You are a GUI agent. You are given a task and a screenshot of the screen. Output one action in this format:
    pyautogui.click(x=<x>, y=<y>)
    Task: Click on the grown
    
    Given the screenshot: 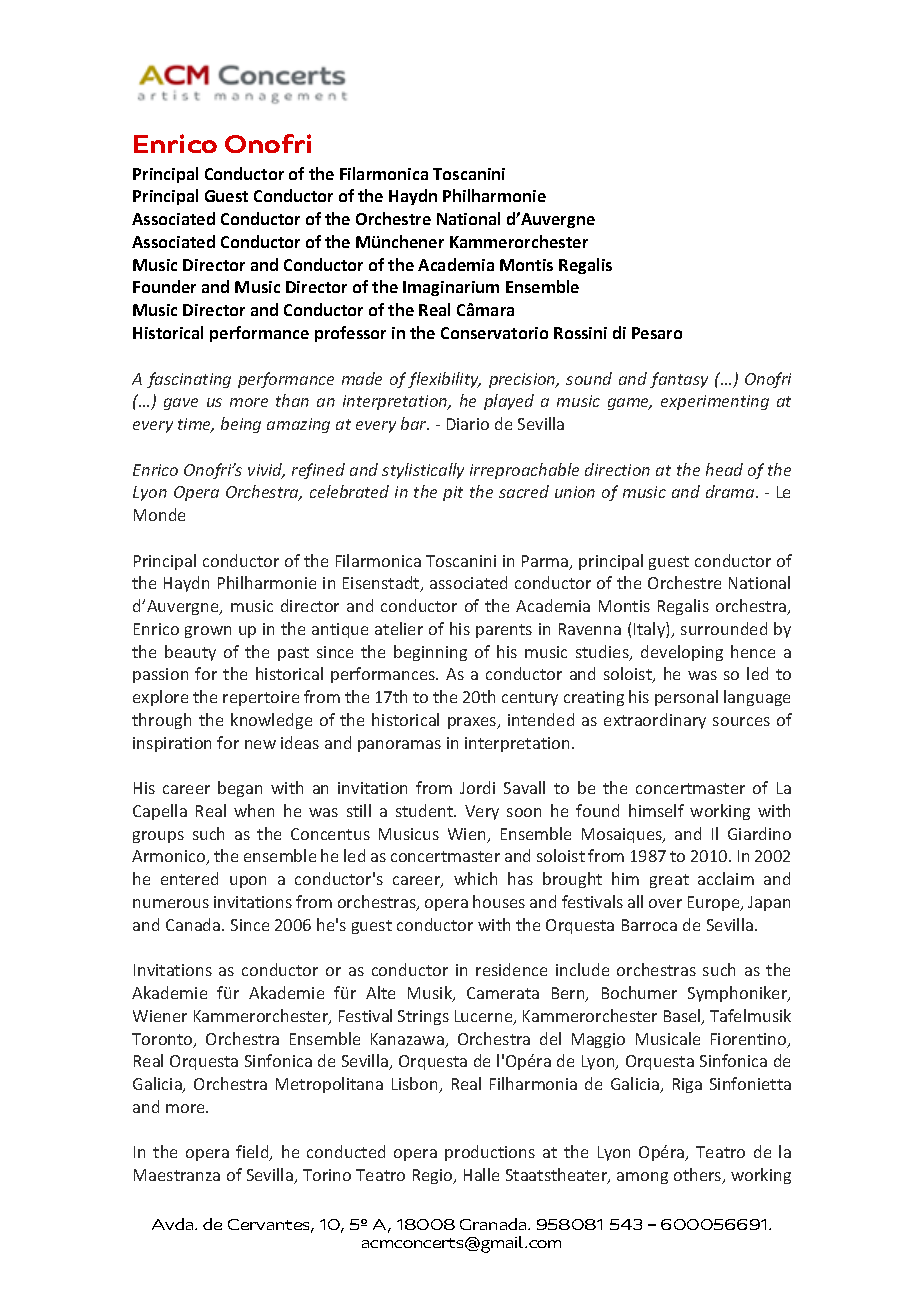 What is the action you would take?
    pyautogui.click(x=208, y=632)
